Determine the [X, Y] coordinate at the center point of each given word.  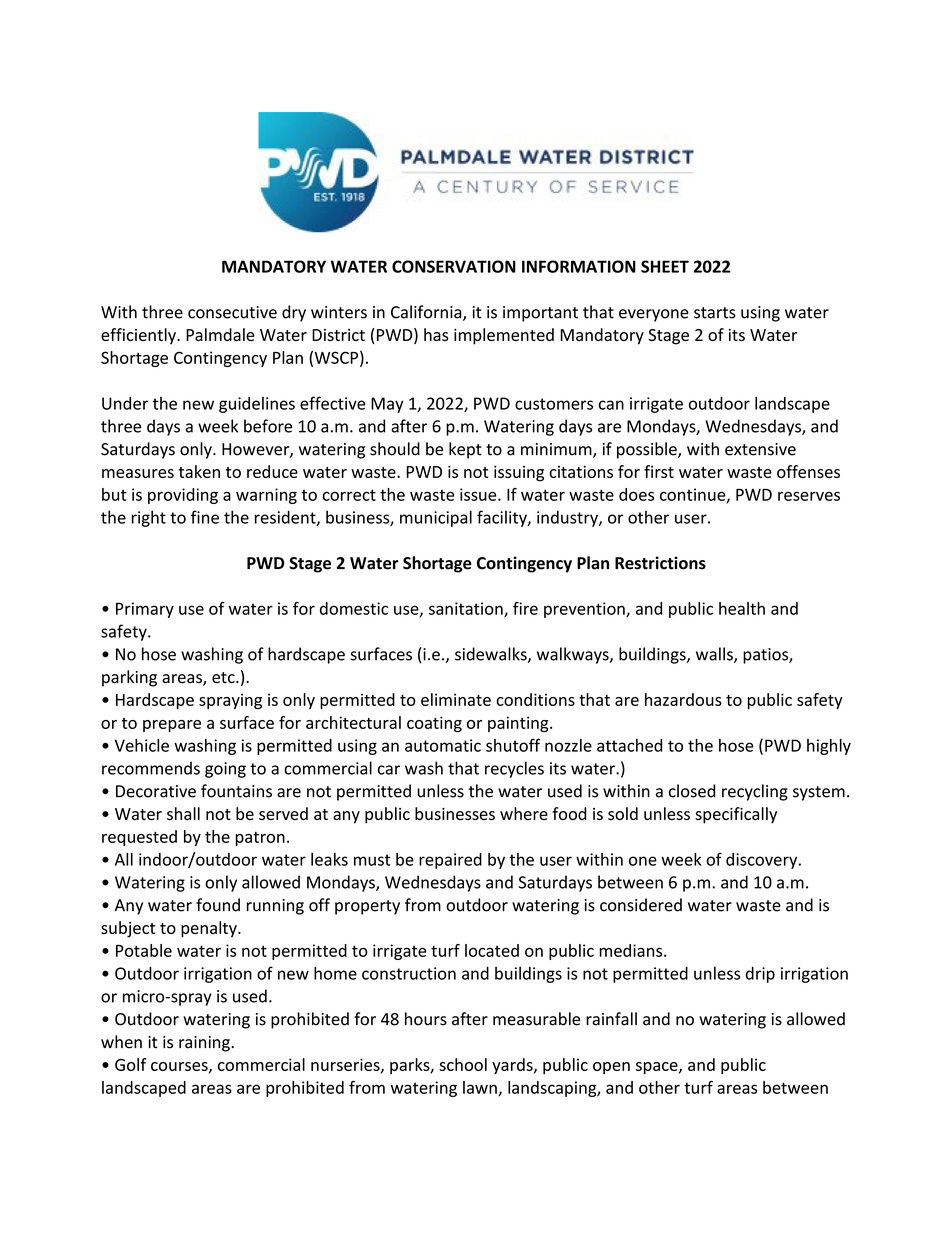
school [463, 1064]
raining [205, 1044]
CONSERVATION [454, 266]
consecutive [232, 312]
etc [224, 678]
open [611, 1068]
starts [715, 313]
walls [715, 655]
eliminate [456, 699]
